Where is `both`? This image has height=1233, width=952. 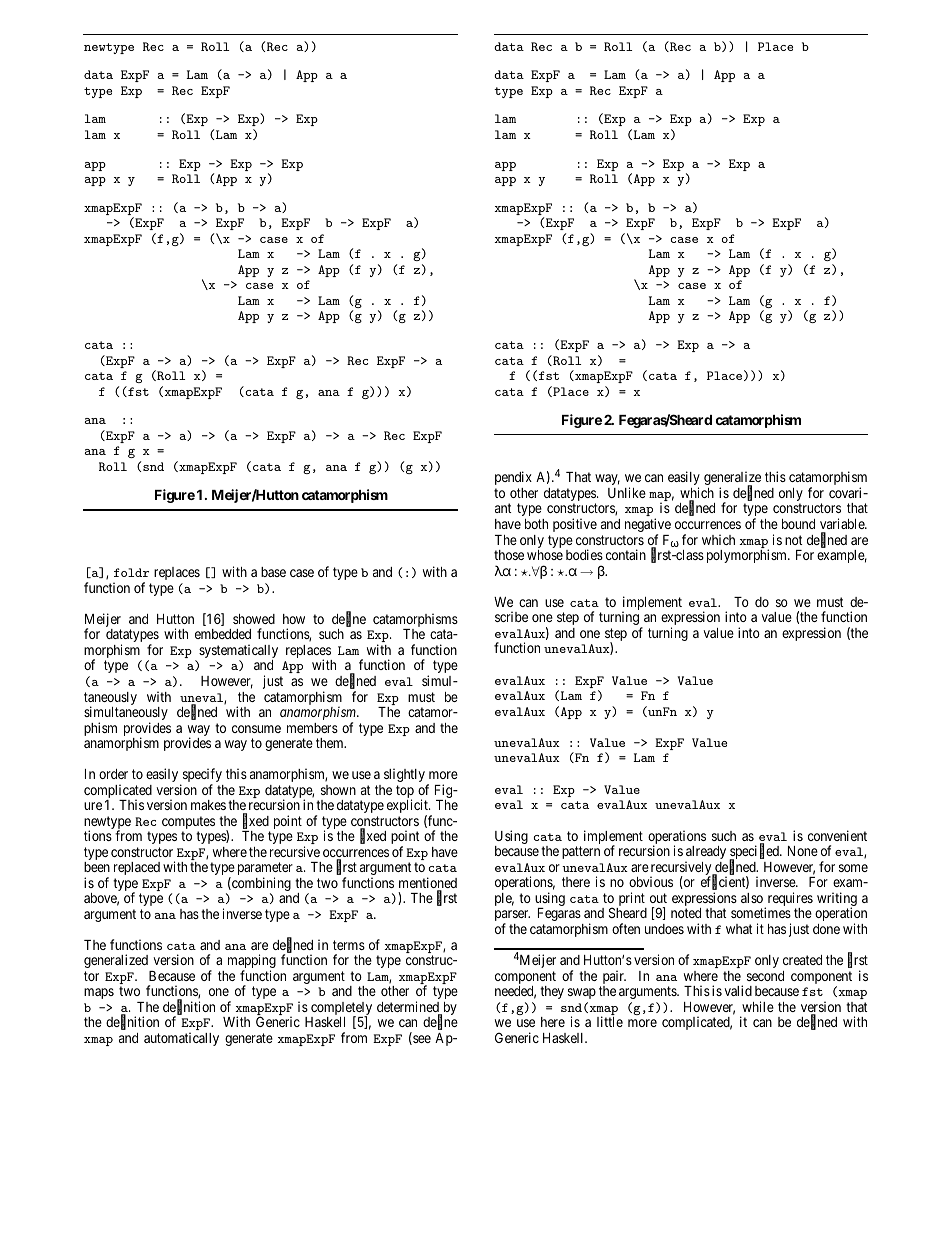 both is located at coordinates (536, 524).
